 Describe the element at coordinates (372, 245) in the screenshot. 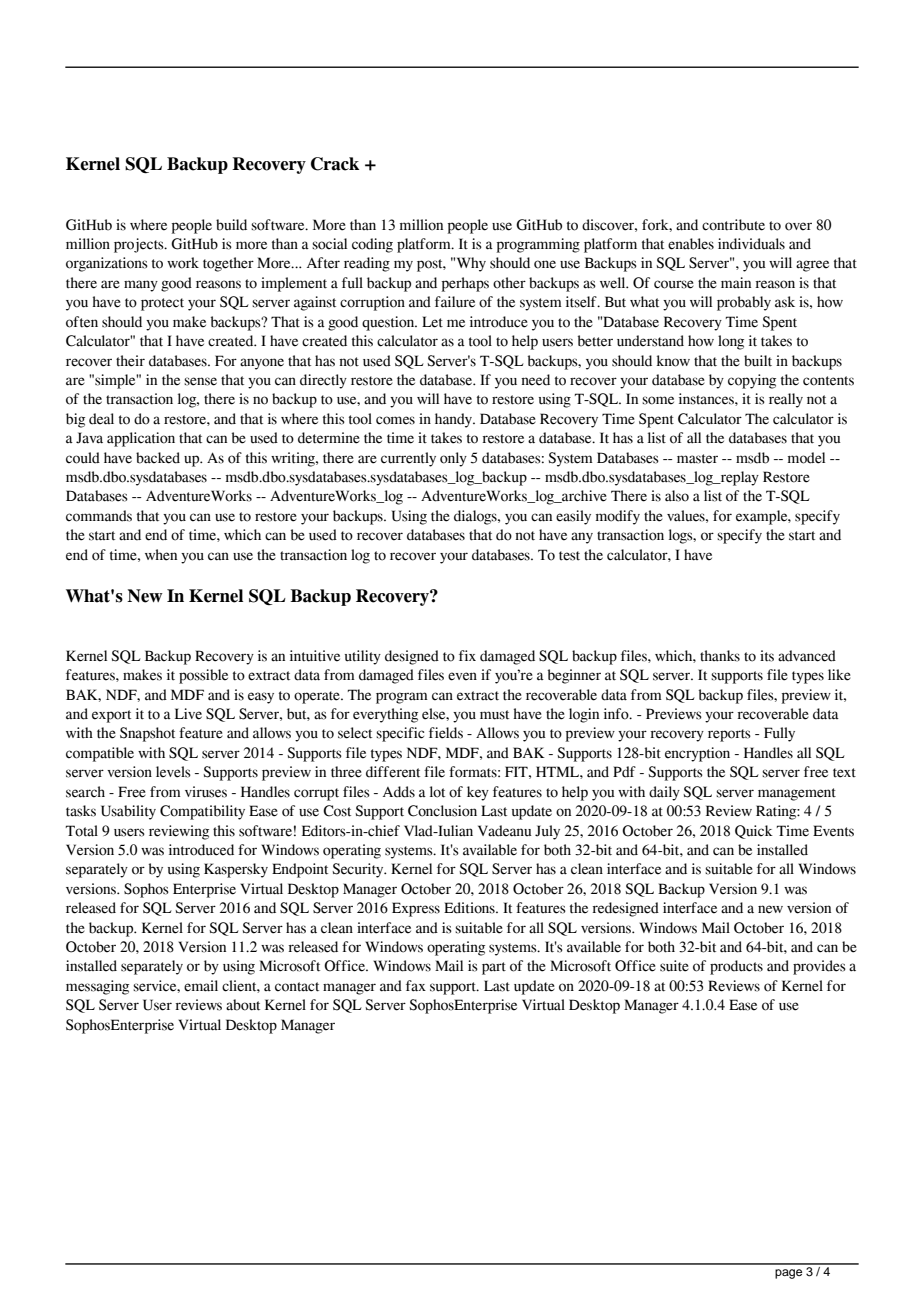

I see `coding` at that location.
